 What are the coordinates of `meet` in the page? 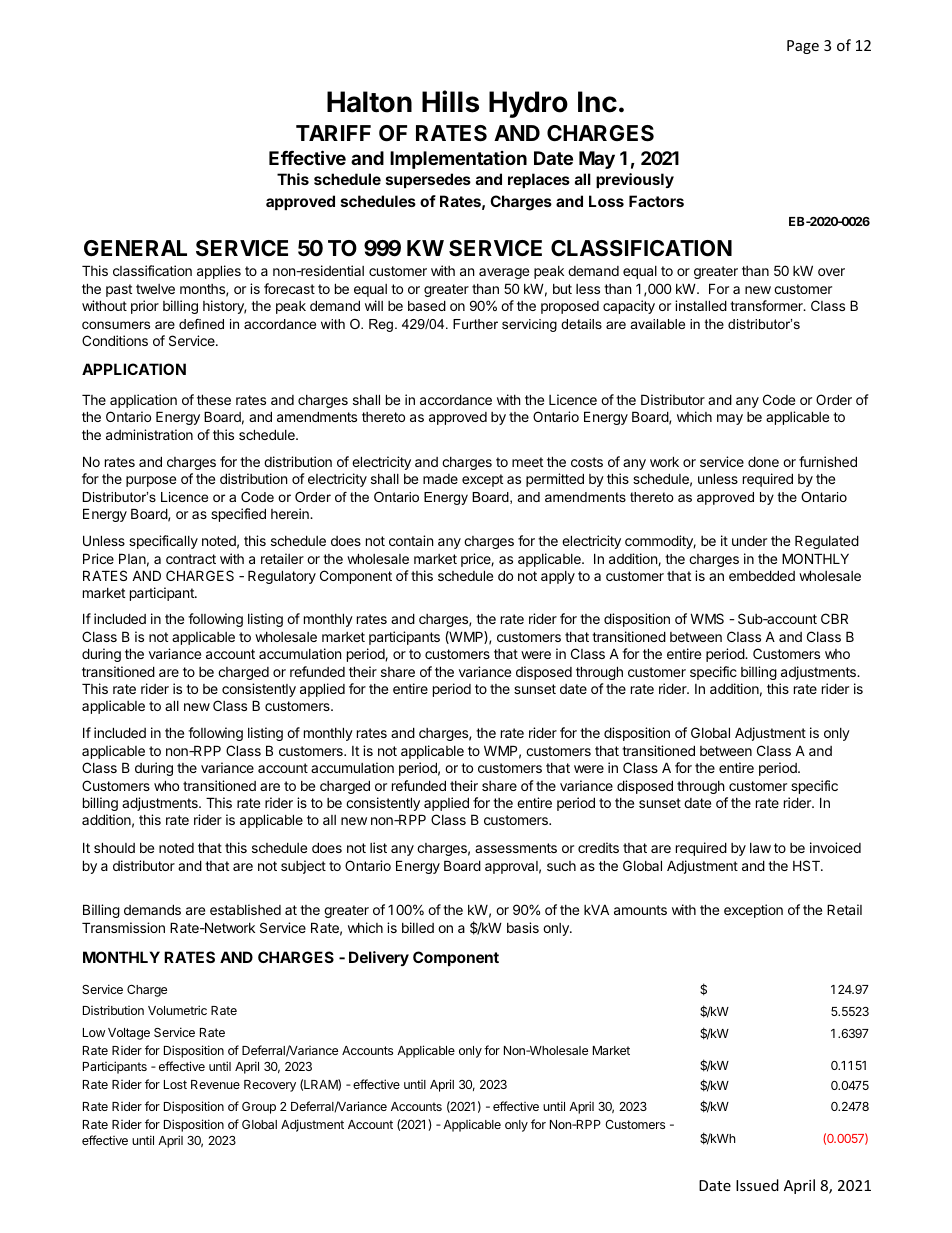 It's located at (527, 462).
